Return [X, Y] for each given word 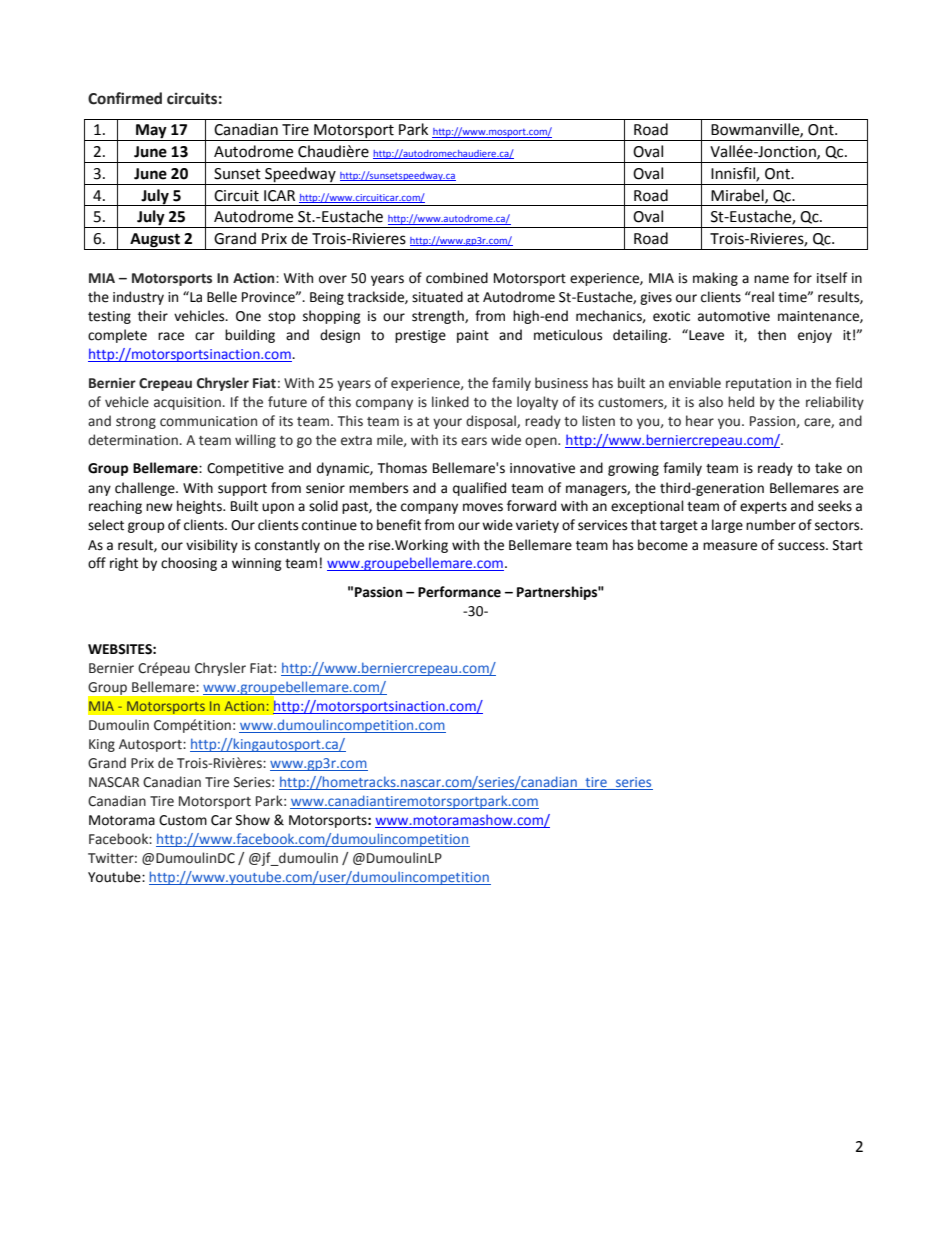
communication [208, 421]
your [447, 423]
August [155, 241]
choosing [189, 564]
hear [700, 421]
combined [457, 278]
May [151, 132]
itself [832, 278]
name [771, 279]
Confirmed [125, 98]
